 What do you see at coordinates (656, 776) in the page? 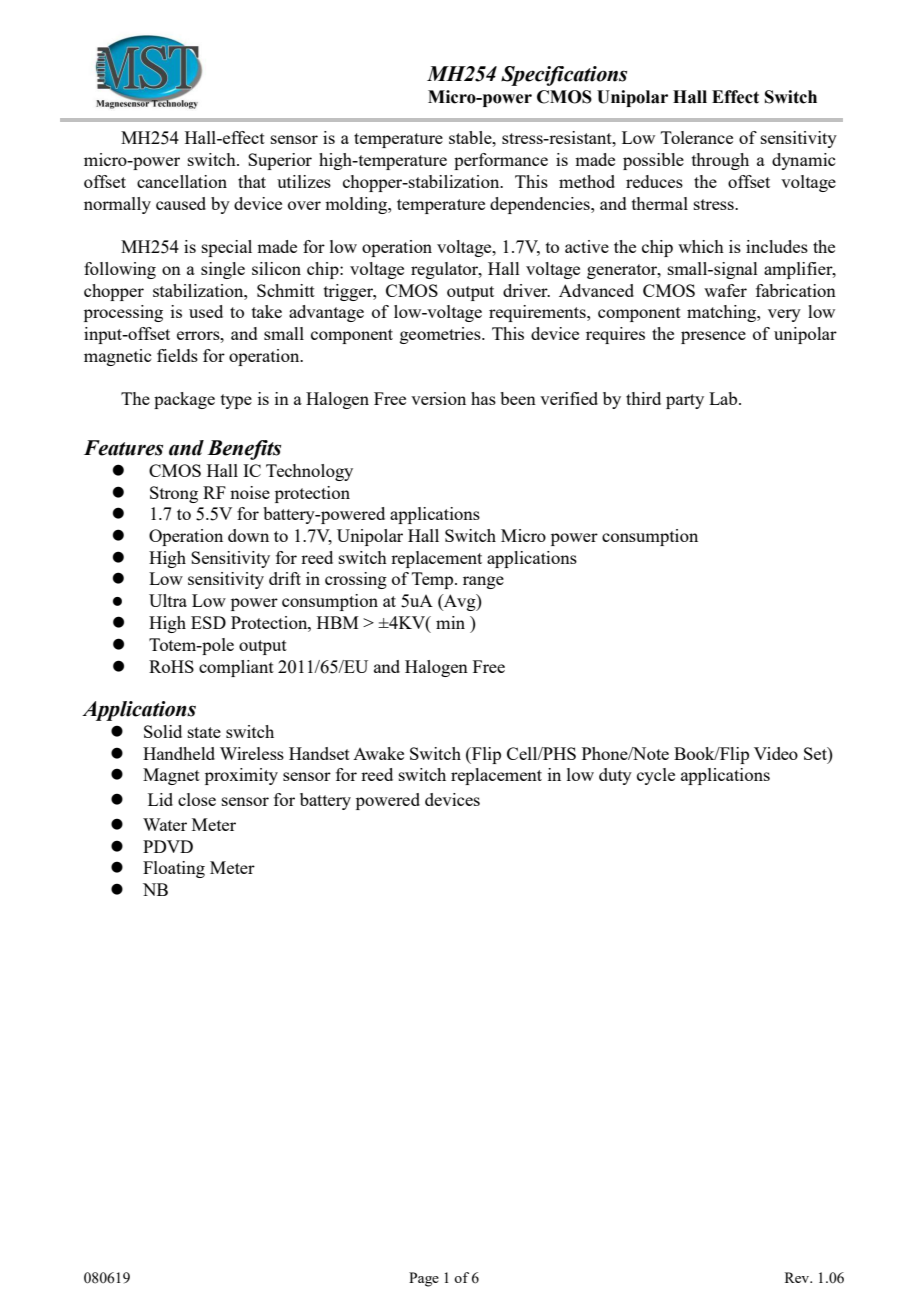
I see `cycle` at bounding box center [656, 776].
